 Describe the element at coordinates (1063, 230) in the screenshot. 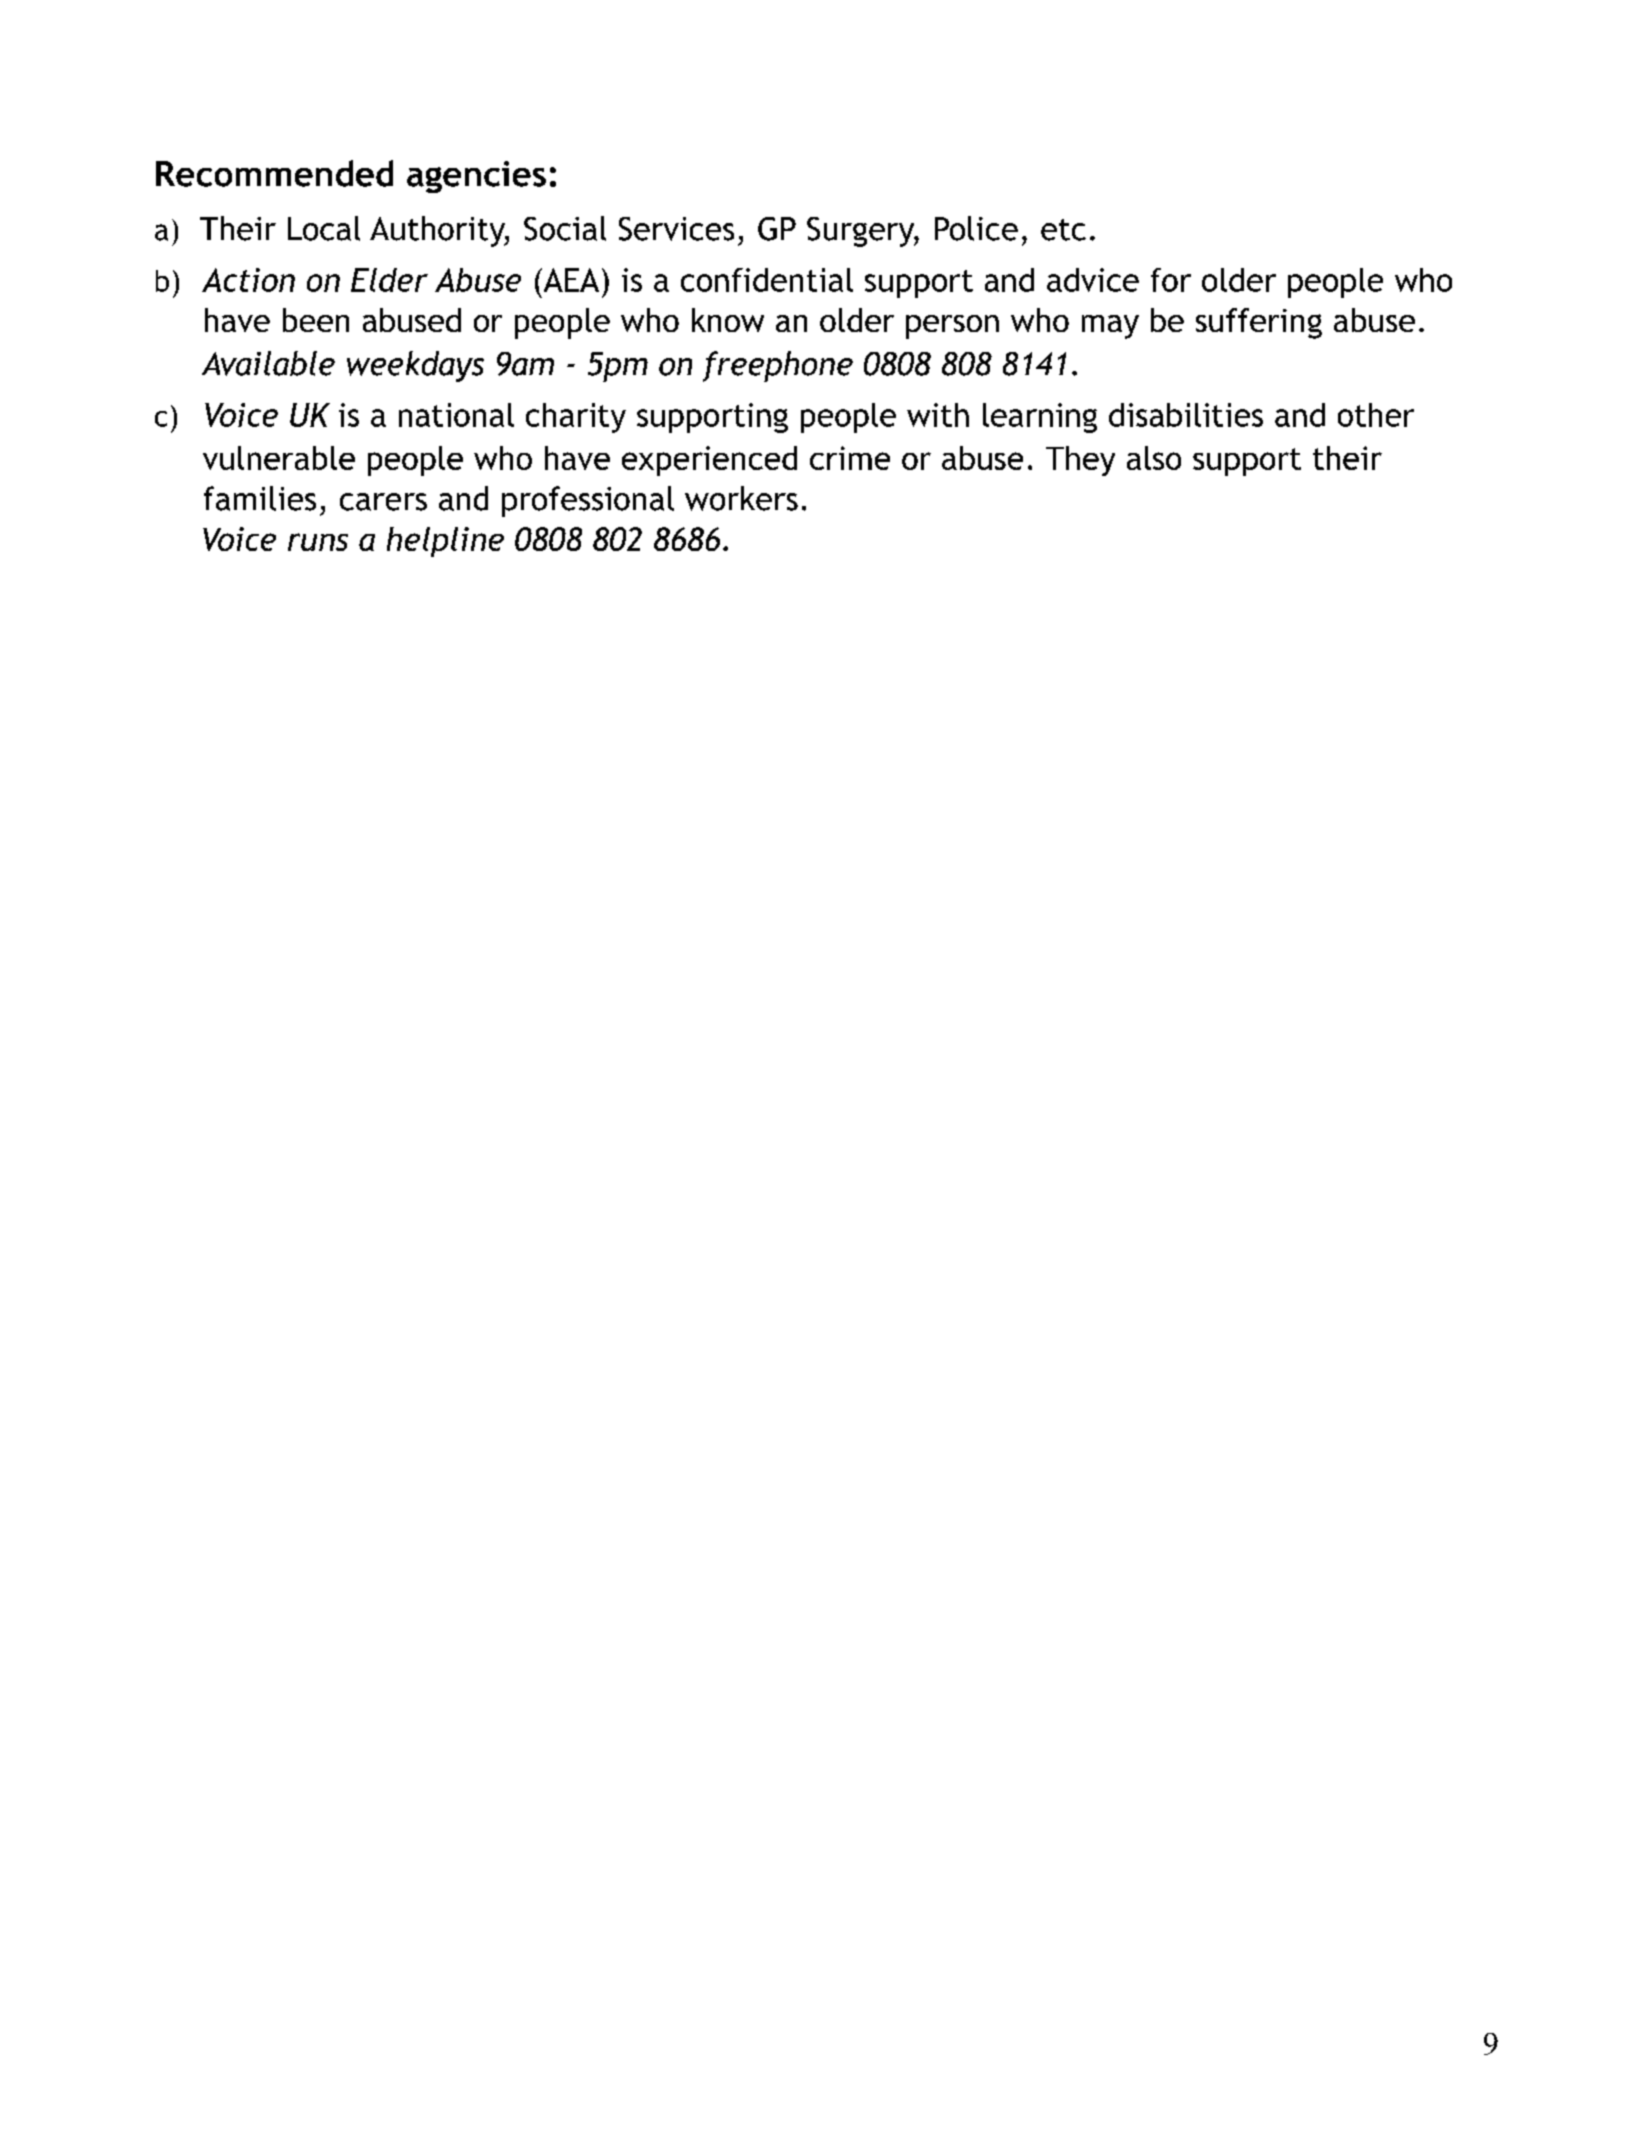

I see `etc` at that location.
